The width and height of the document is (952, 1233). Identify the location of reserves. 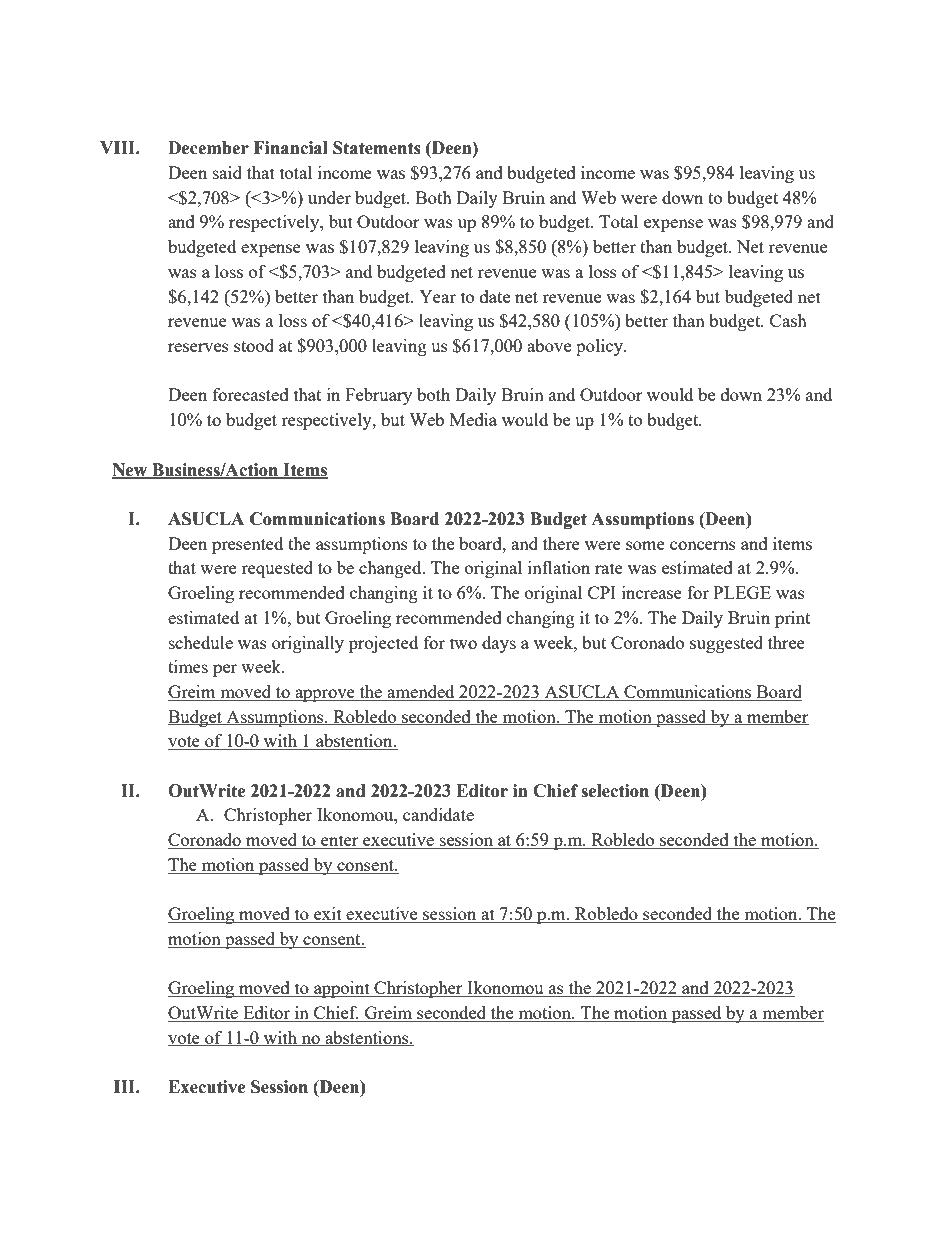
(198, 347).
